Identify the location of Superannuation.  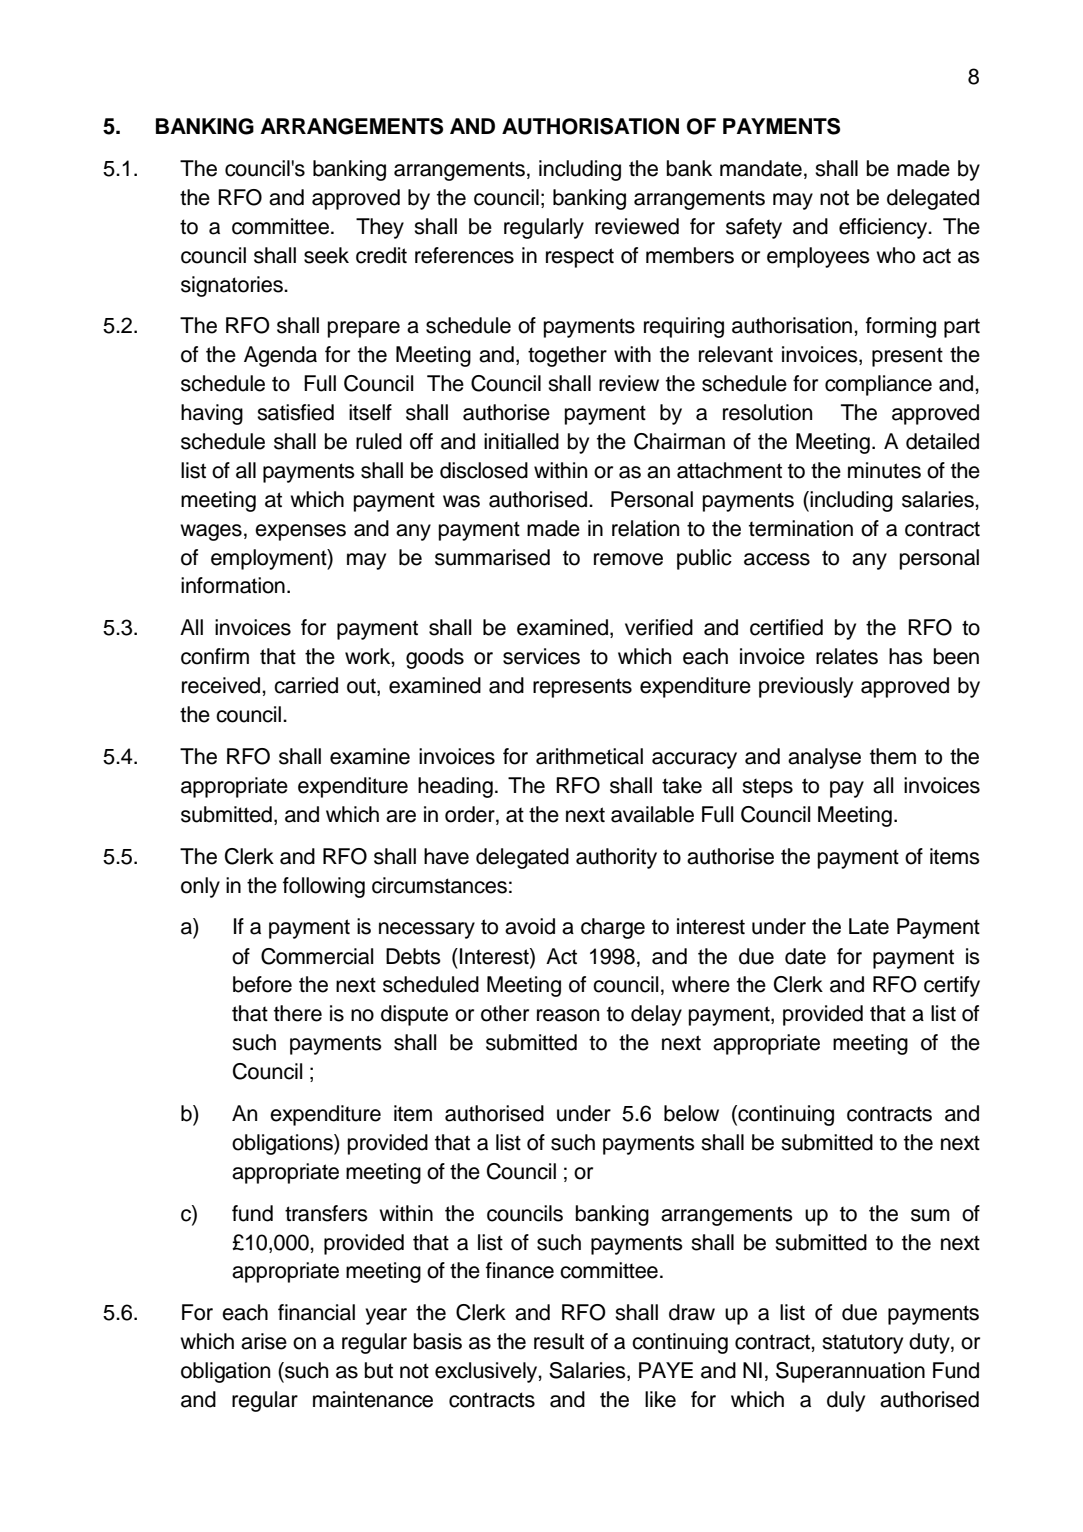
(850, 1372).
